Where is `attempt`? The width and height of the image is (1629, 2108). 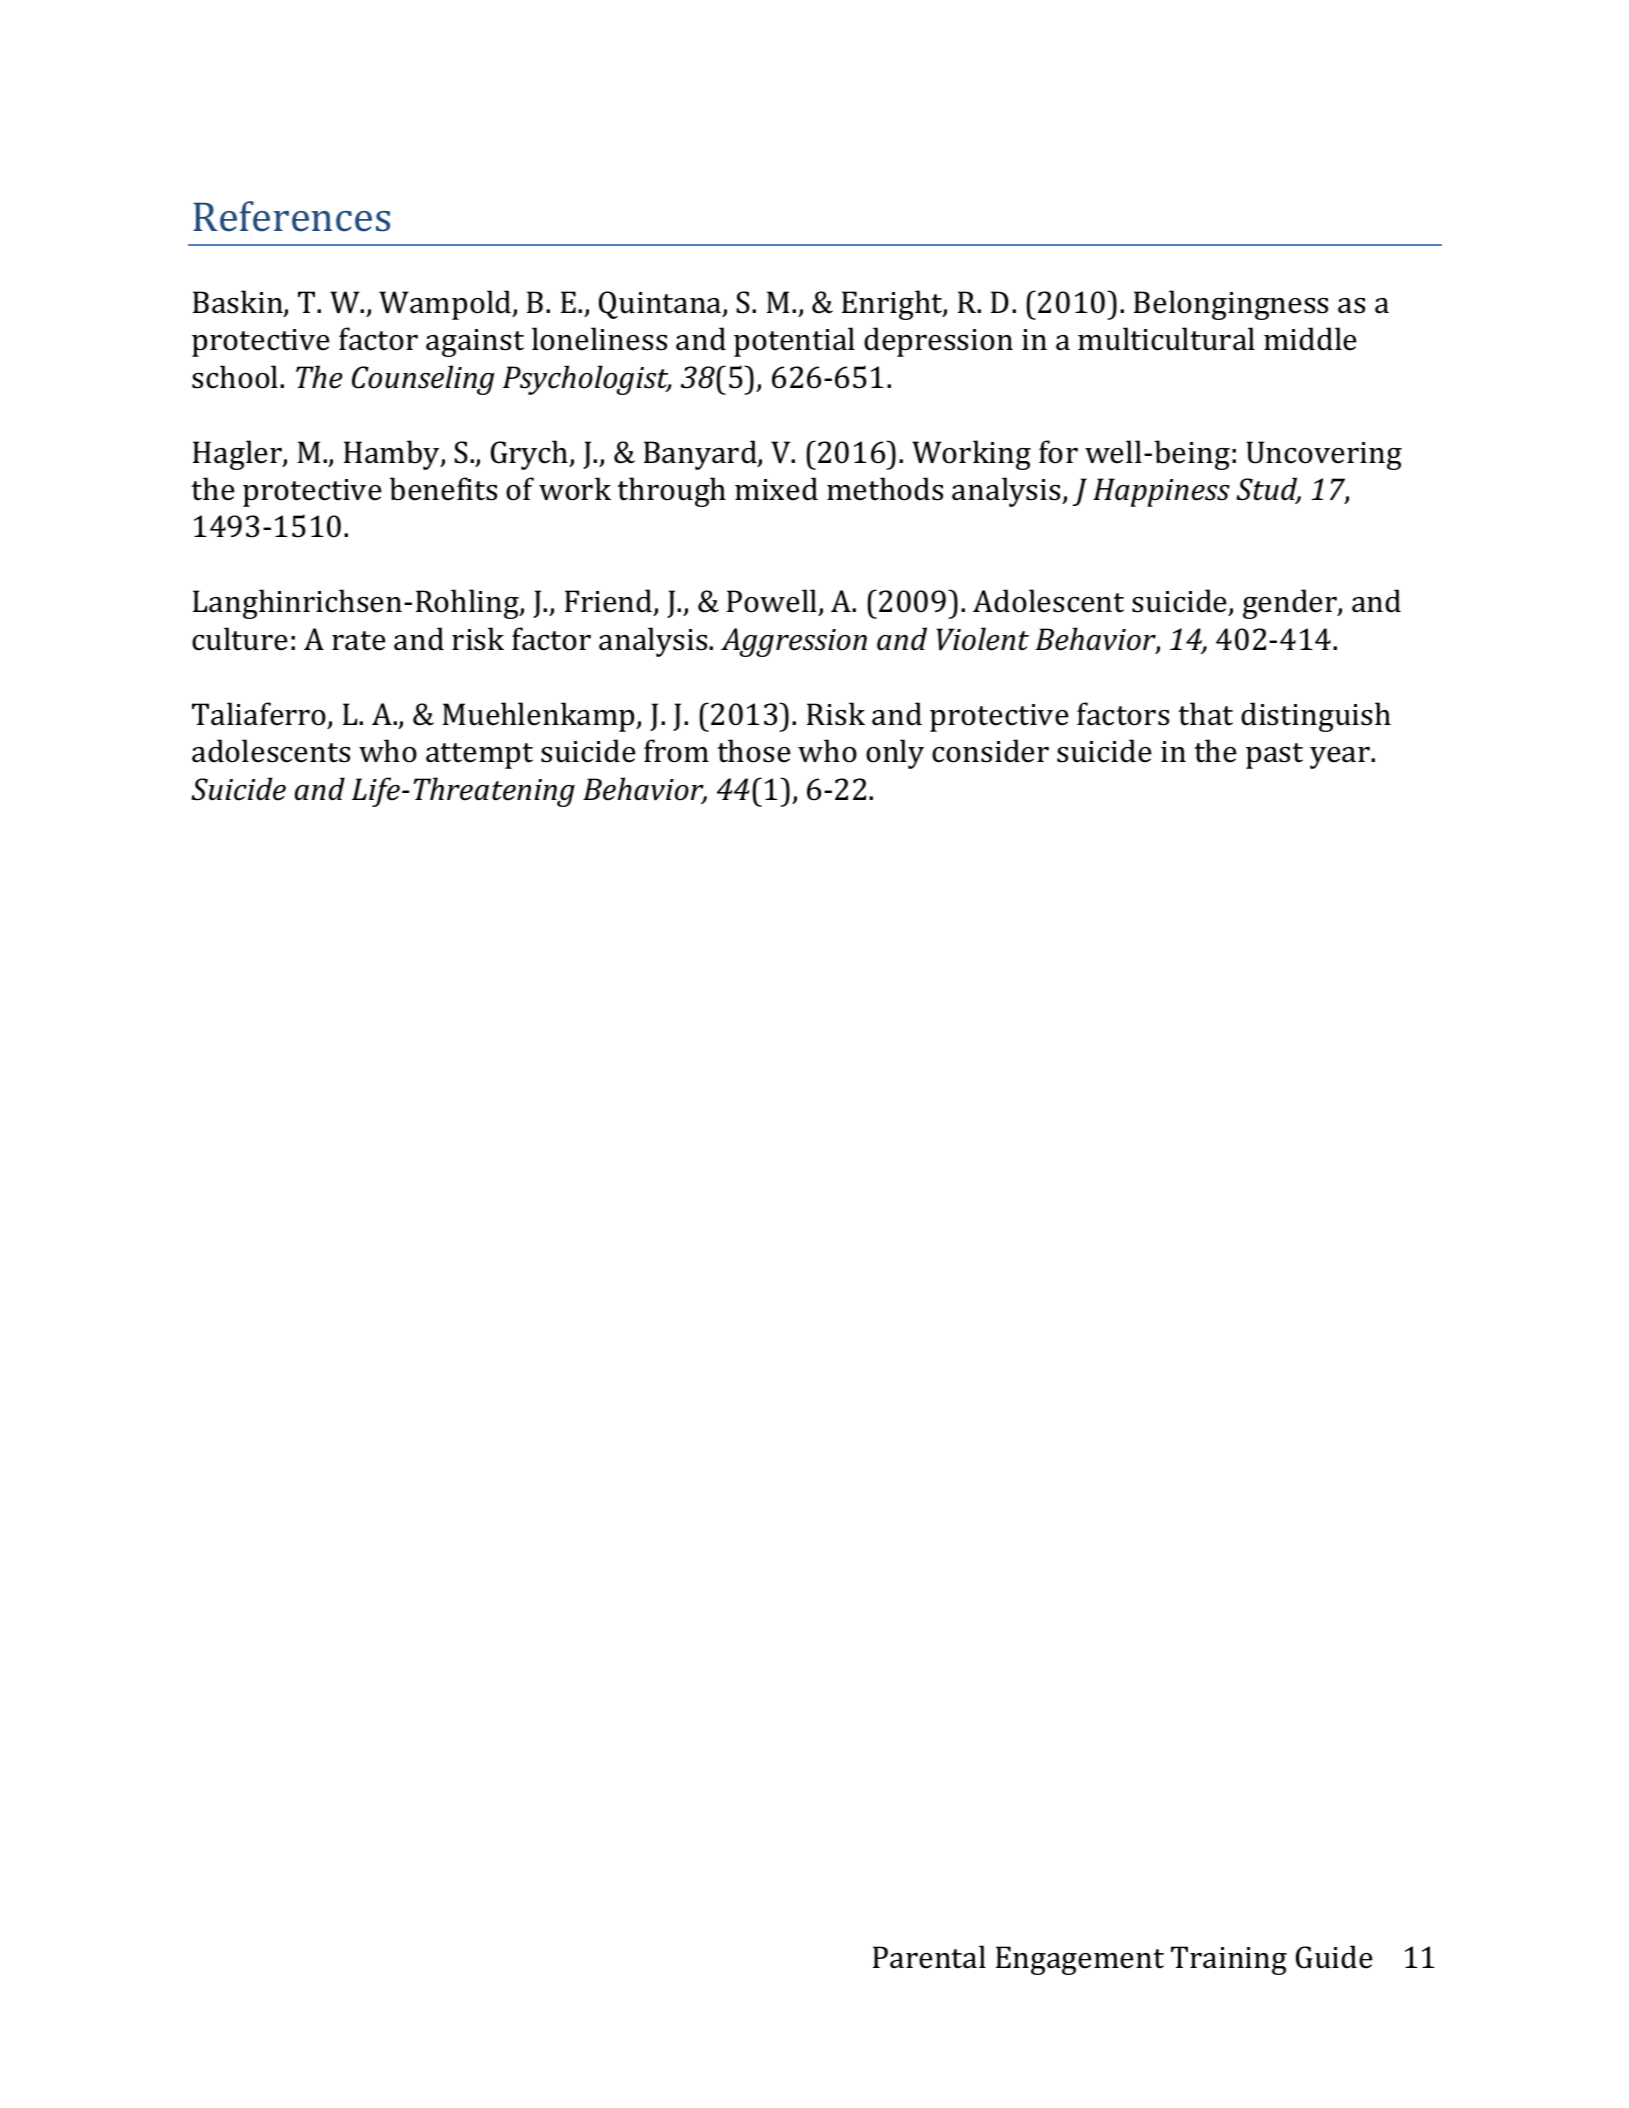 attempt is located at coordinates (479, 756).
